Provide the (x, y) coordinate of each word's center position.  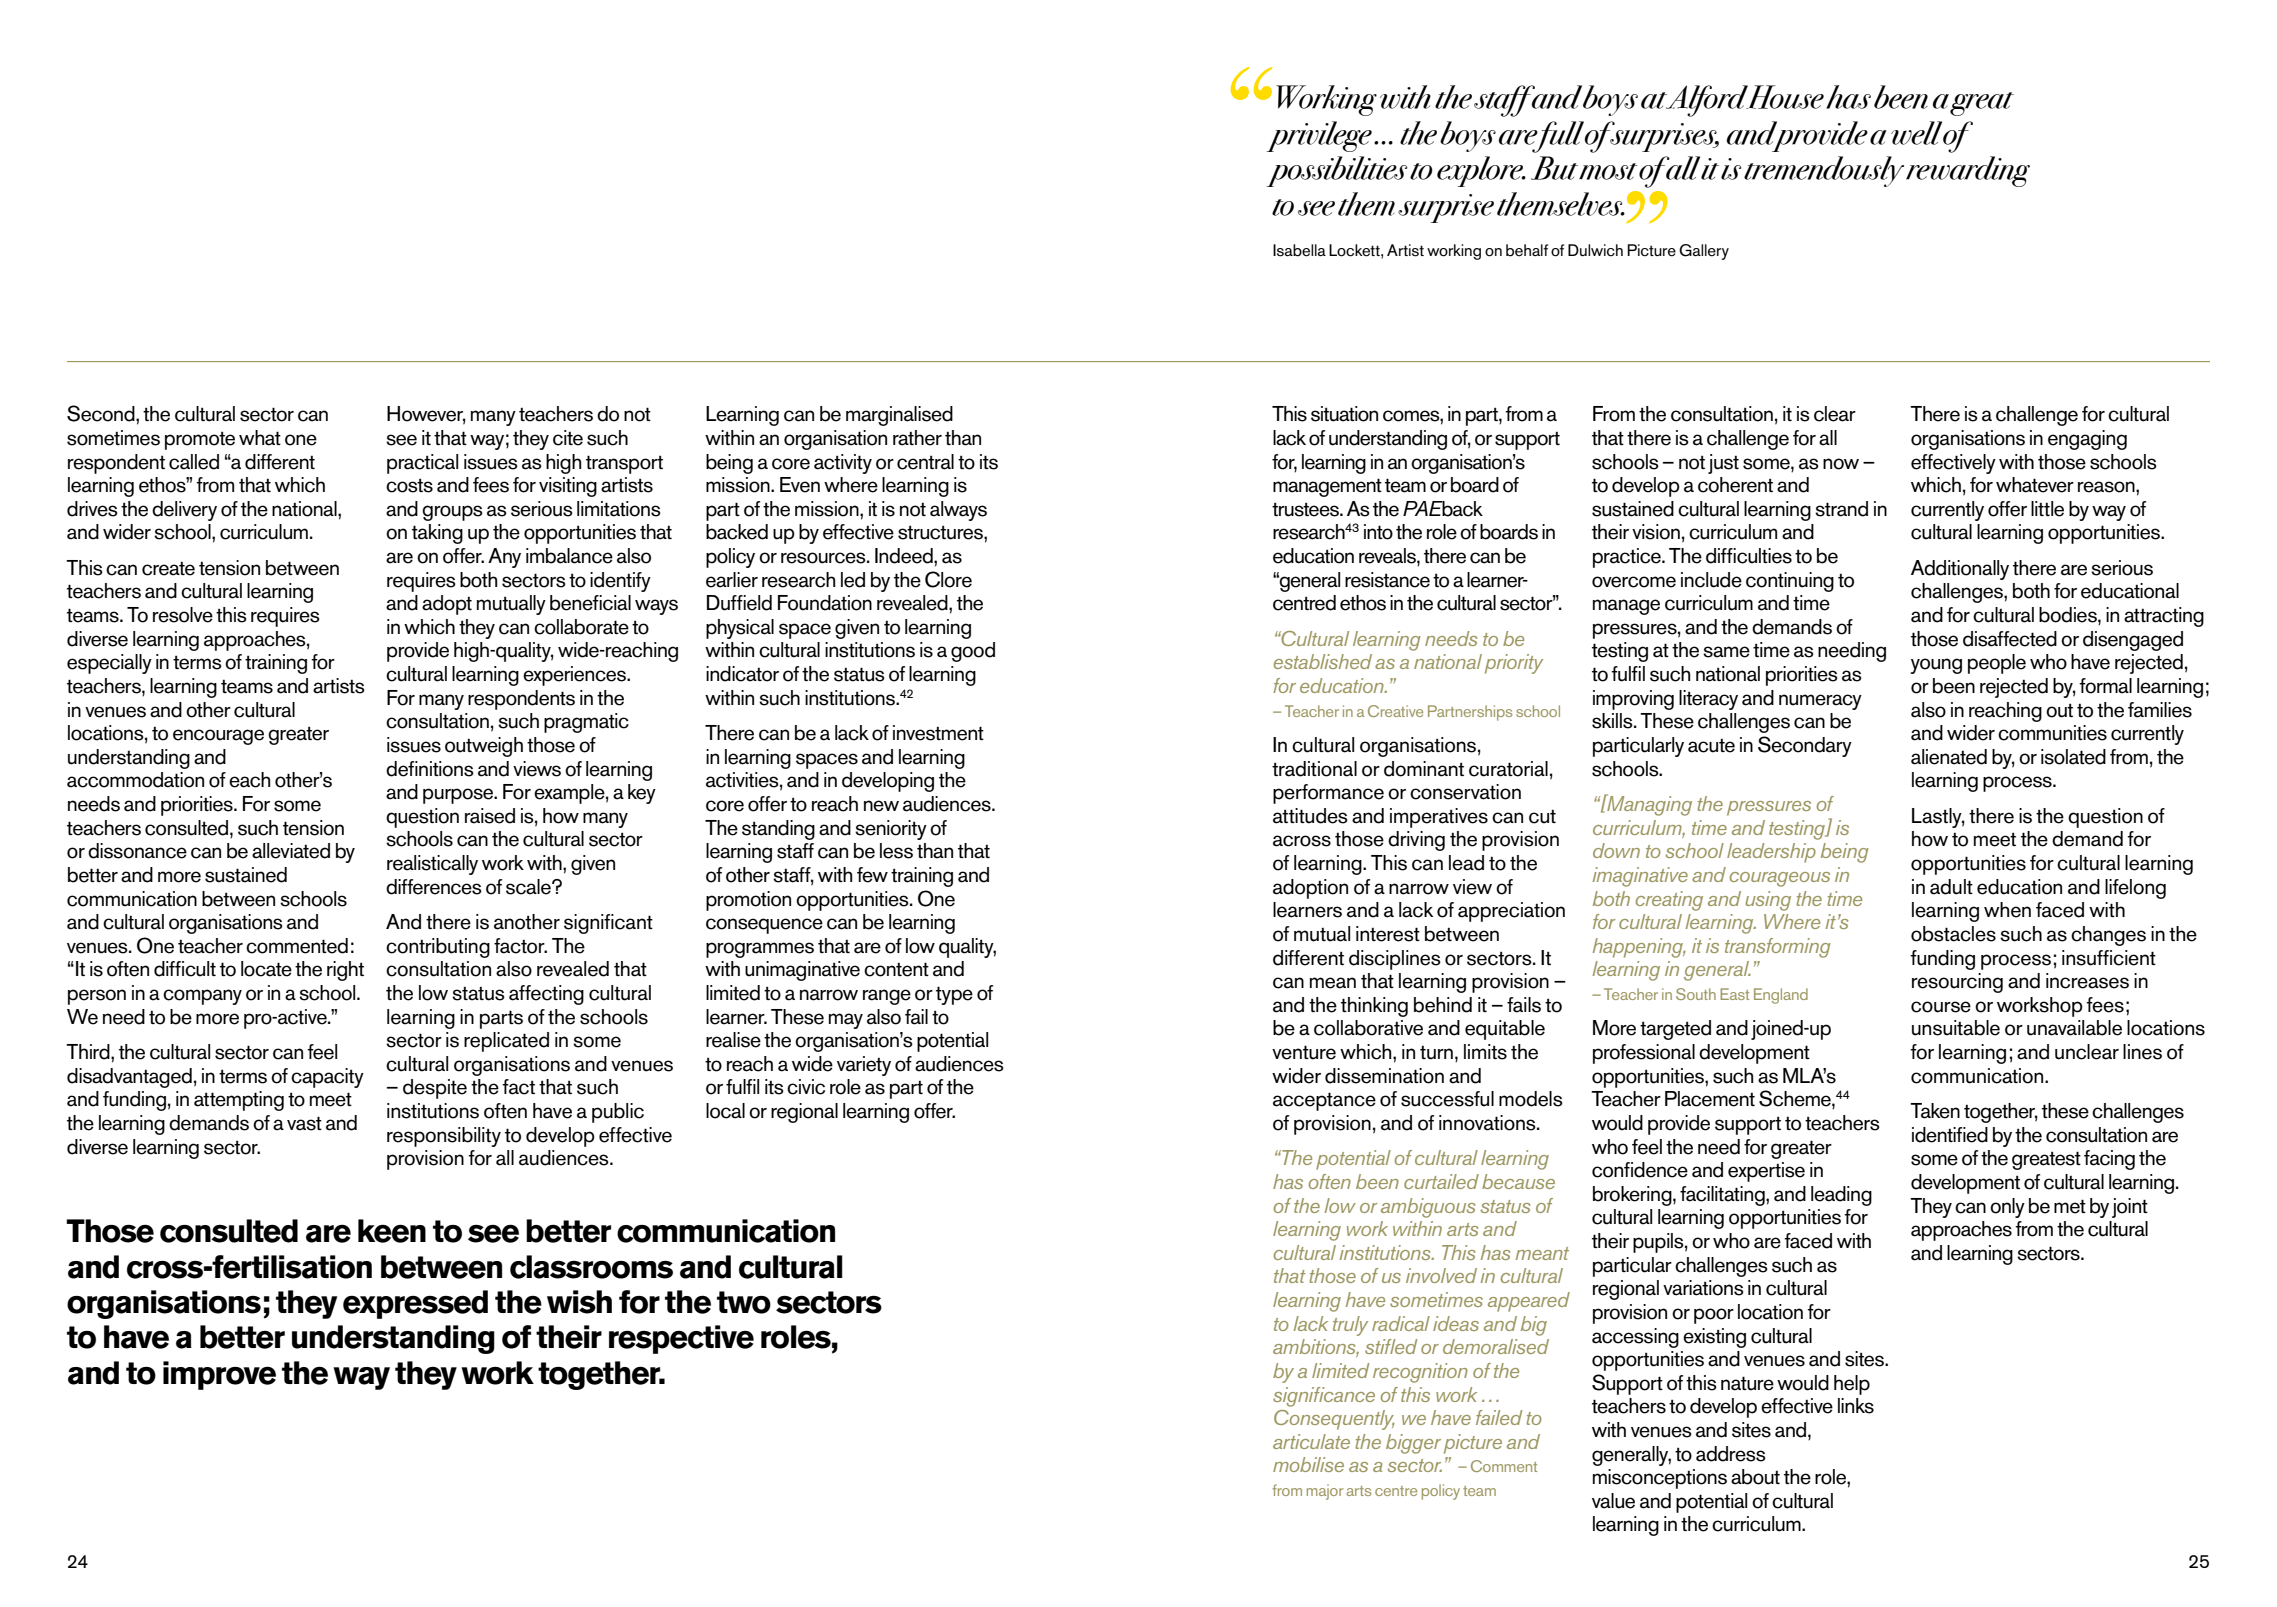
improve (219, 1375)
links (1856, 1406)
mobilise (1308, 1464)
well (1916, 133)
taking (437, 534)
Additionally (1960, 570)
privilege (1319, 136)
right (345, 971)
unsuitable (1956, 1028)
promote (200, 441)
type (954, 995)
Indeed (905, 556)
